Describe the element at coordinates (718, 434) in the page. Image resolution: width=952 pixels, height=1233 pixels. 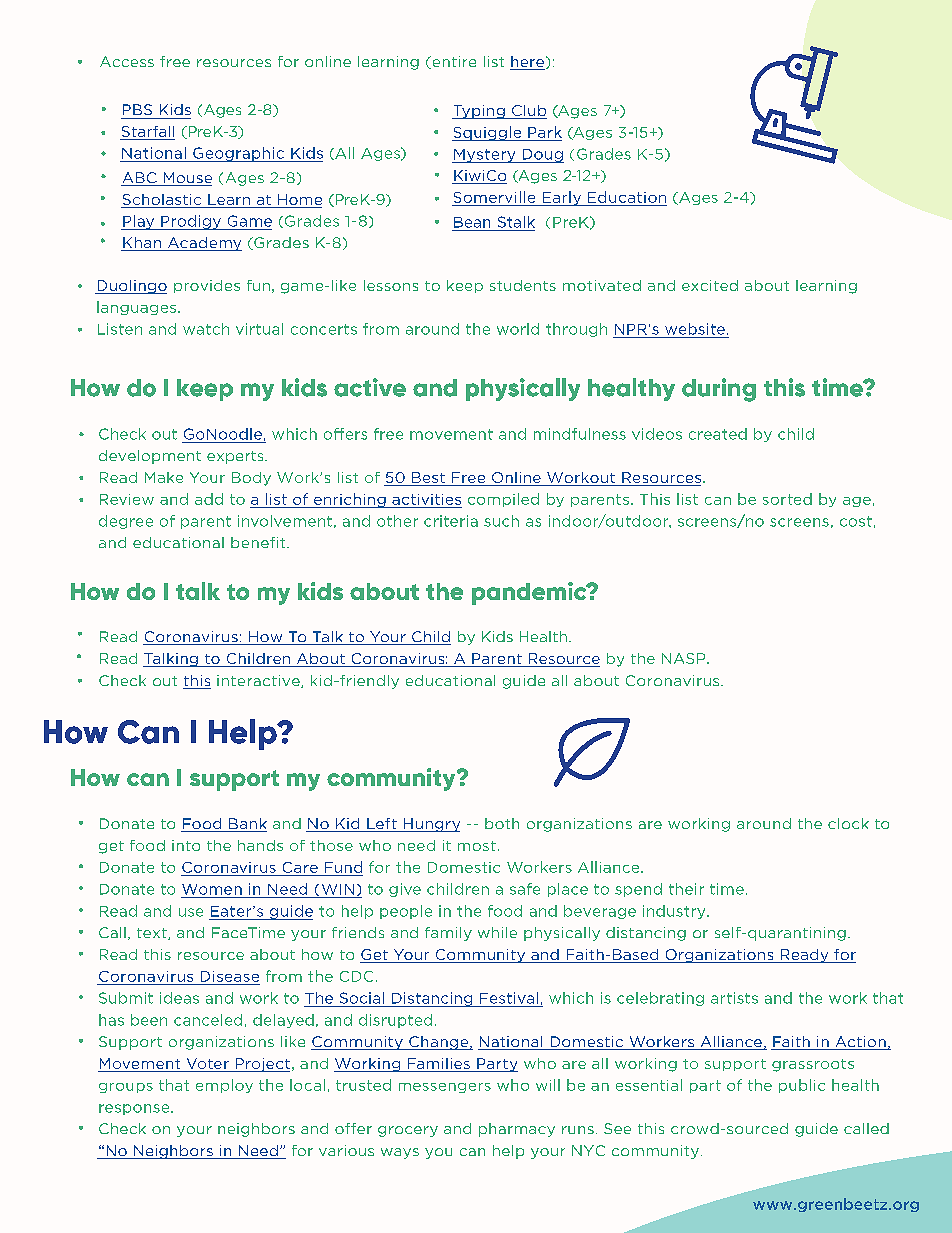
I see `created` at that location.
